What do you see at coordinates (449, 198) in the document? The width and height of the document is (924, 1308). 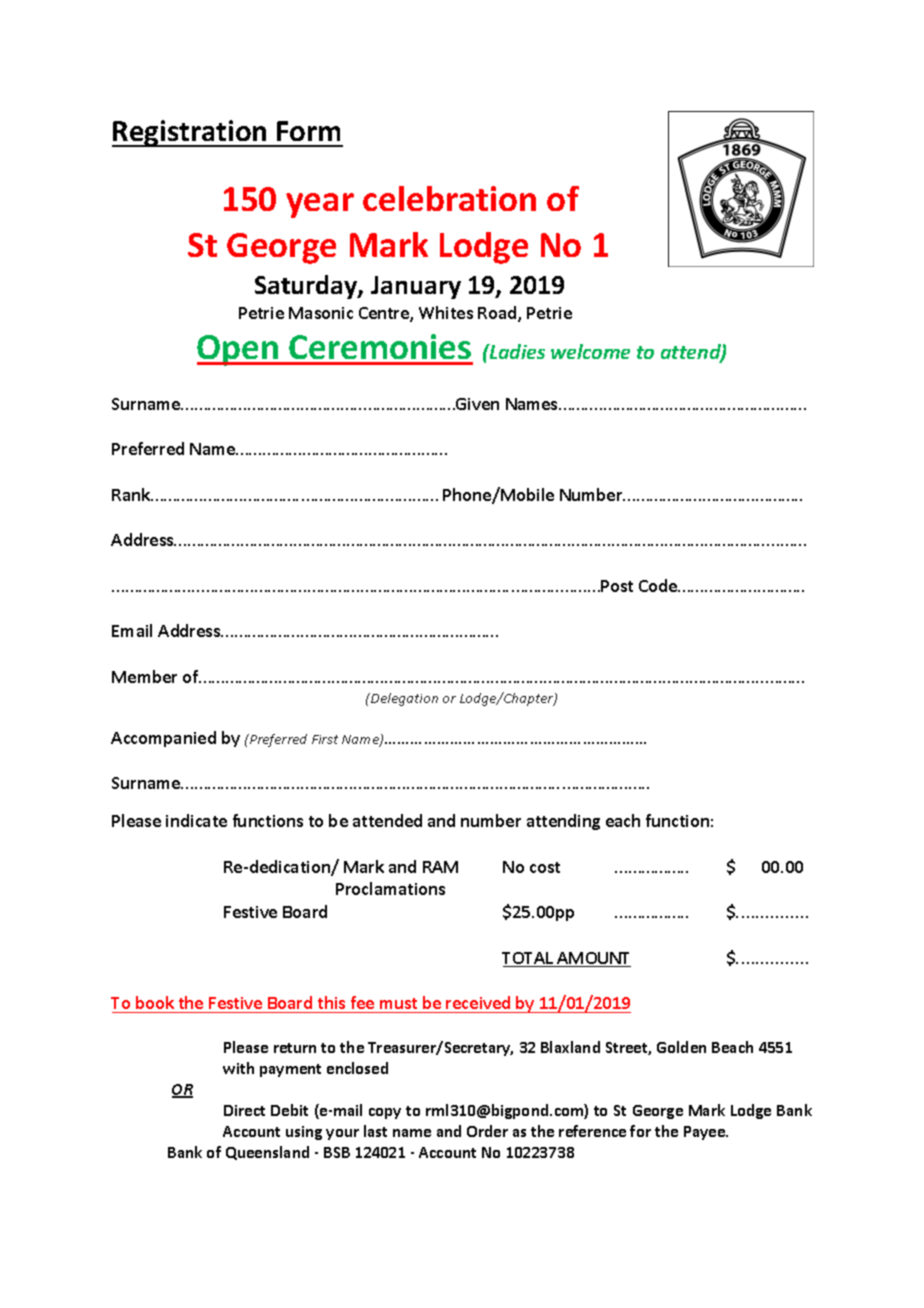 I see `celebration` at bounding box center [449, 198].
